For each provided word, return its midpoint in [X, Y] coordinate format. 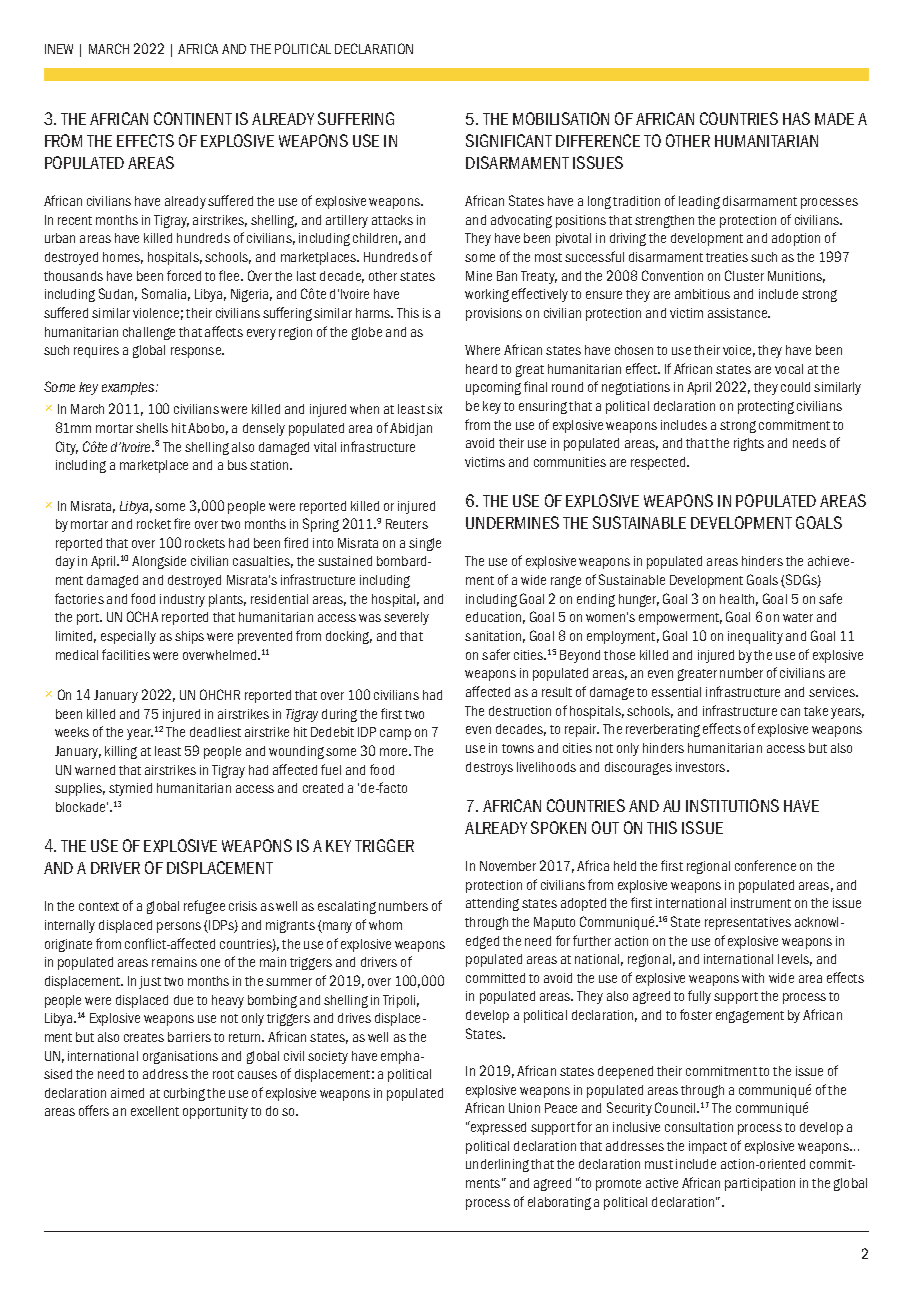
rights [749, 444]
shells [152, 428]
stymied [130, 789]
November [508, 866]
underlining [497, 1165]
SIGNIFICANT [509, 140]
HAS [796, 118]
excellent [155, 1111]
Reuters [407, 524]
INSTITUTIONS [732, 805]
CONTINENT [193, 118]
